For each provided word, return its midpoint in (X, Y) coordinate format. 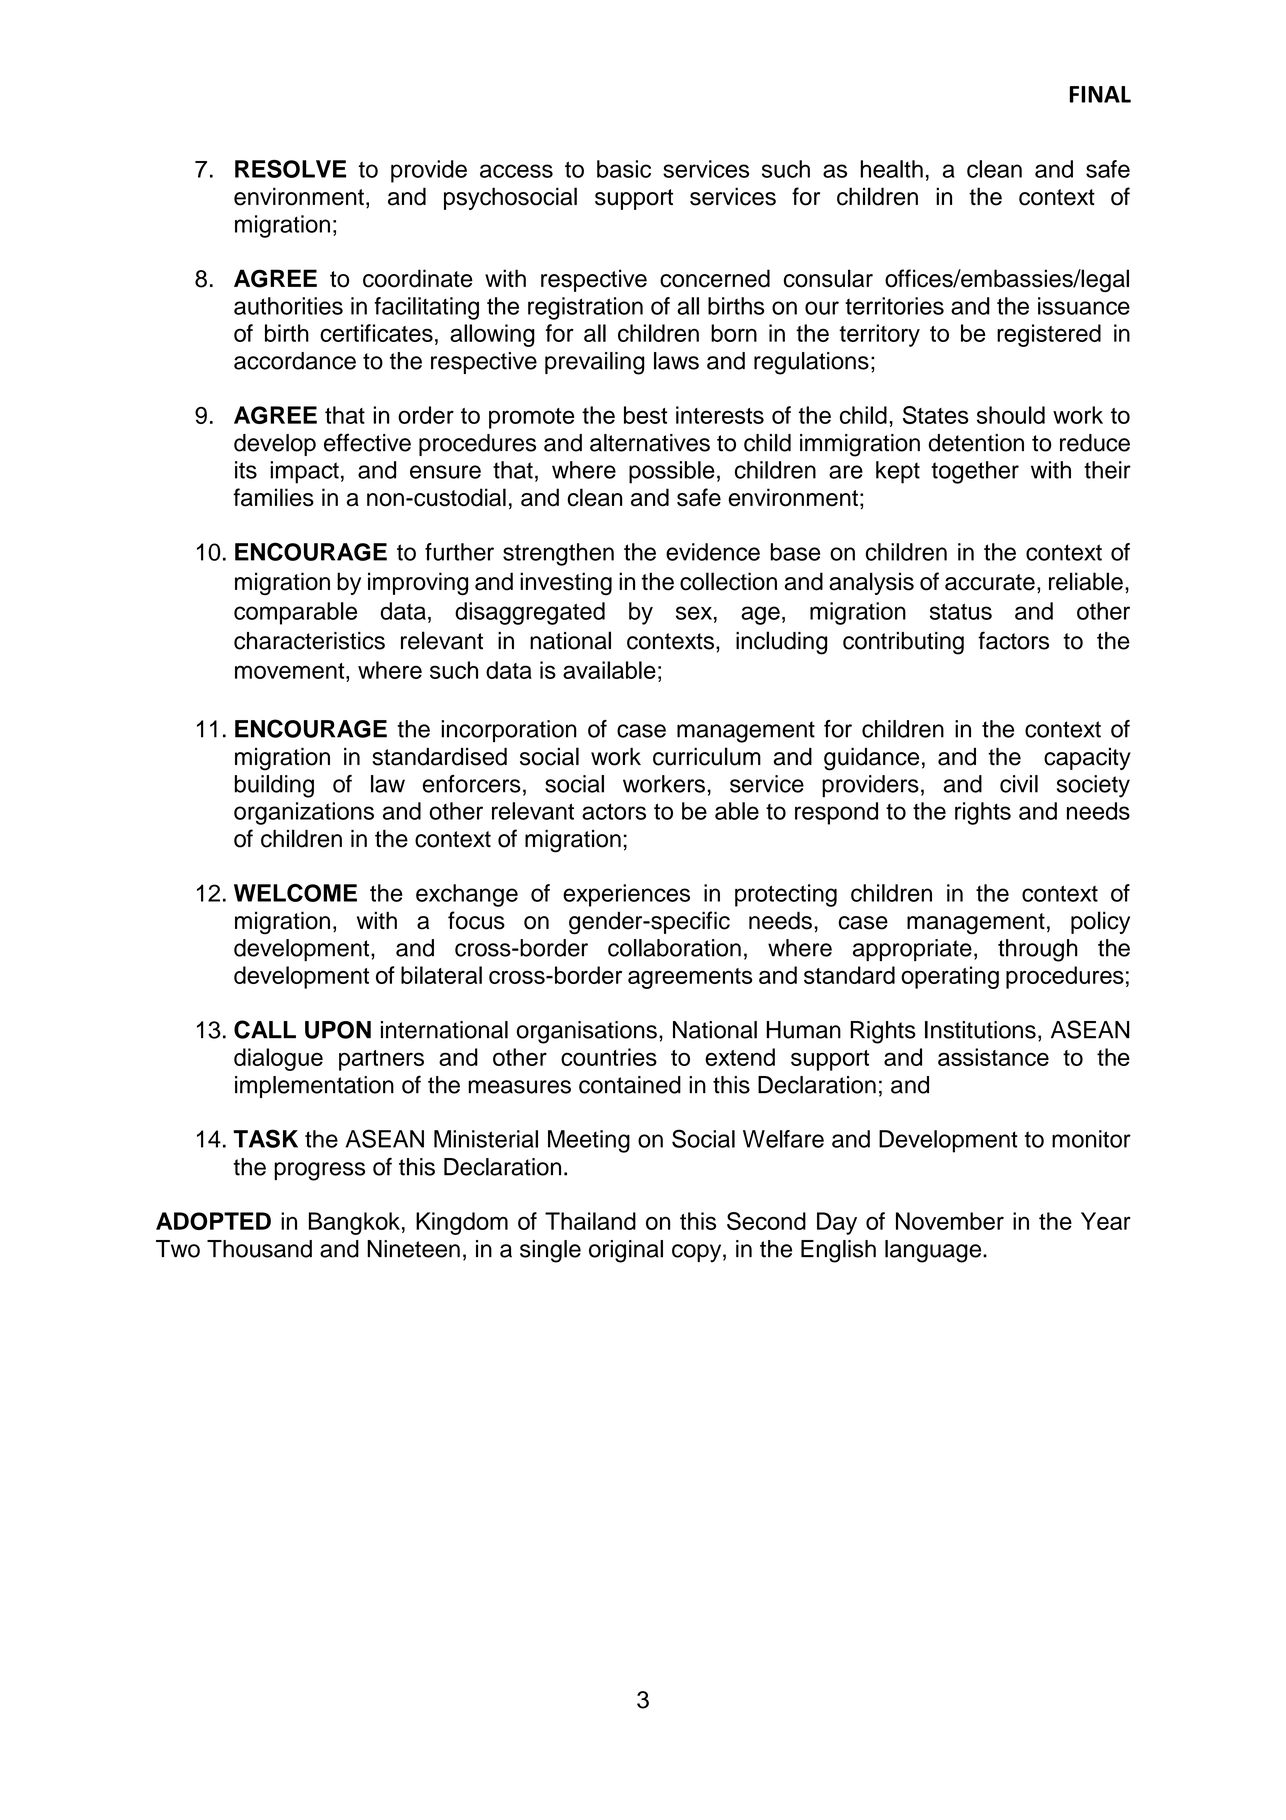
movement (291, 671)
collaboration (674, 948)
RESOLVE (290, 169)
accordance (295, 361)
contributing (903, 643)
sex (694, 613)
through (1038, 950)
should (1011, 415)
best (645, 415)
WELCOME (295, 893)
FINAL (1100, 94)
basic (624, 169)
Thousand (259, 1249)
